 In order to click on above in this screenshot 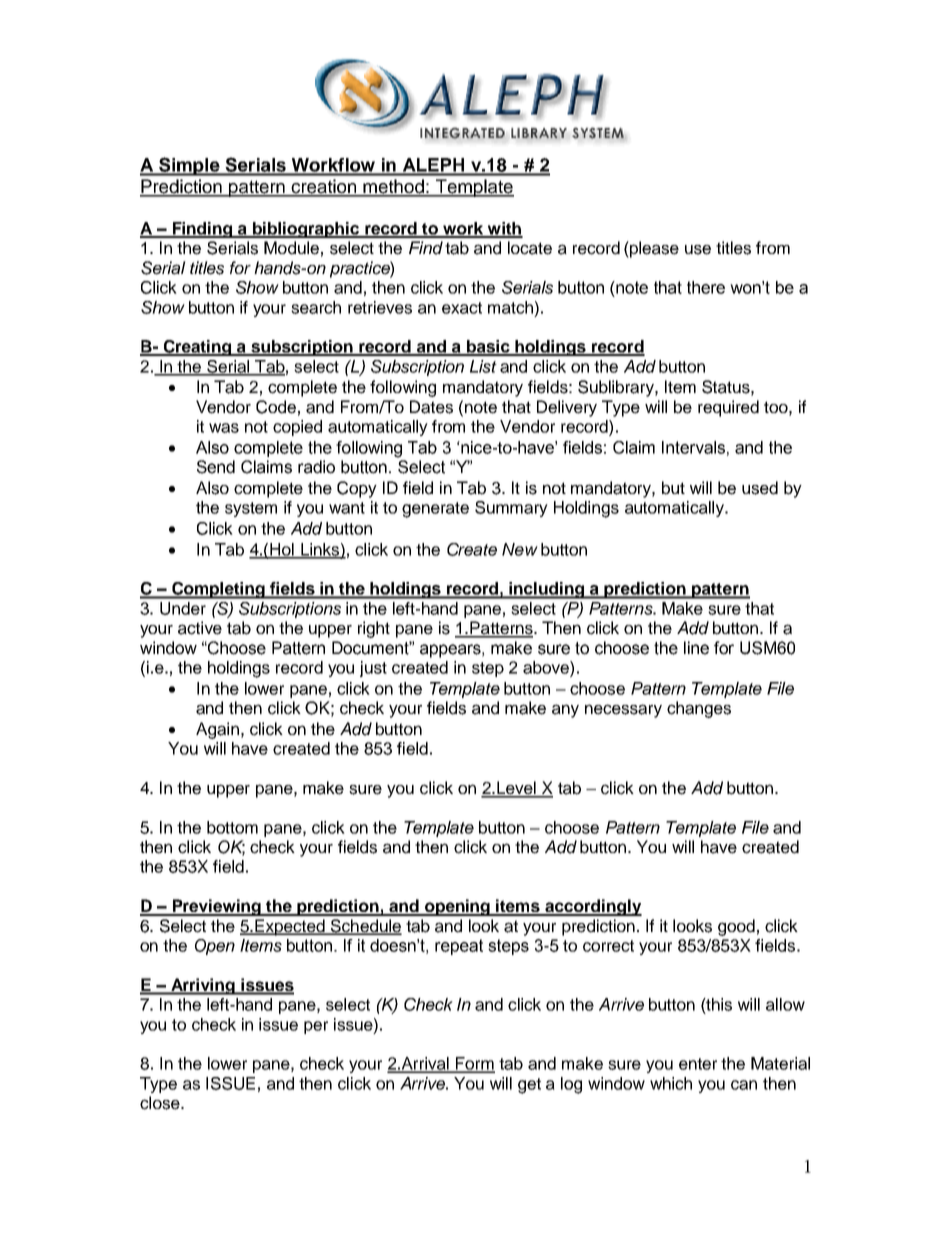, I will do `click(547, 667)`.
